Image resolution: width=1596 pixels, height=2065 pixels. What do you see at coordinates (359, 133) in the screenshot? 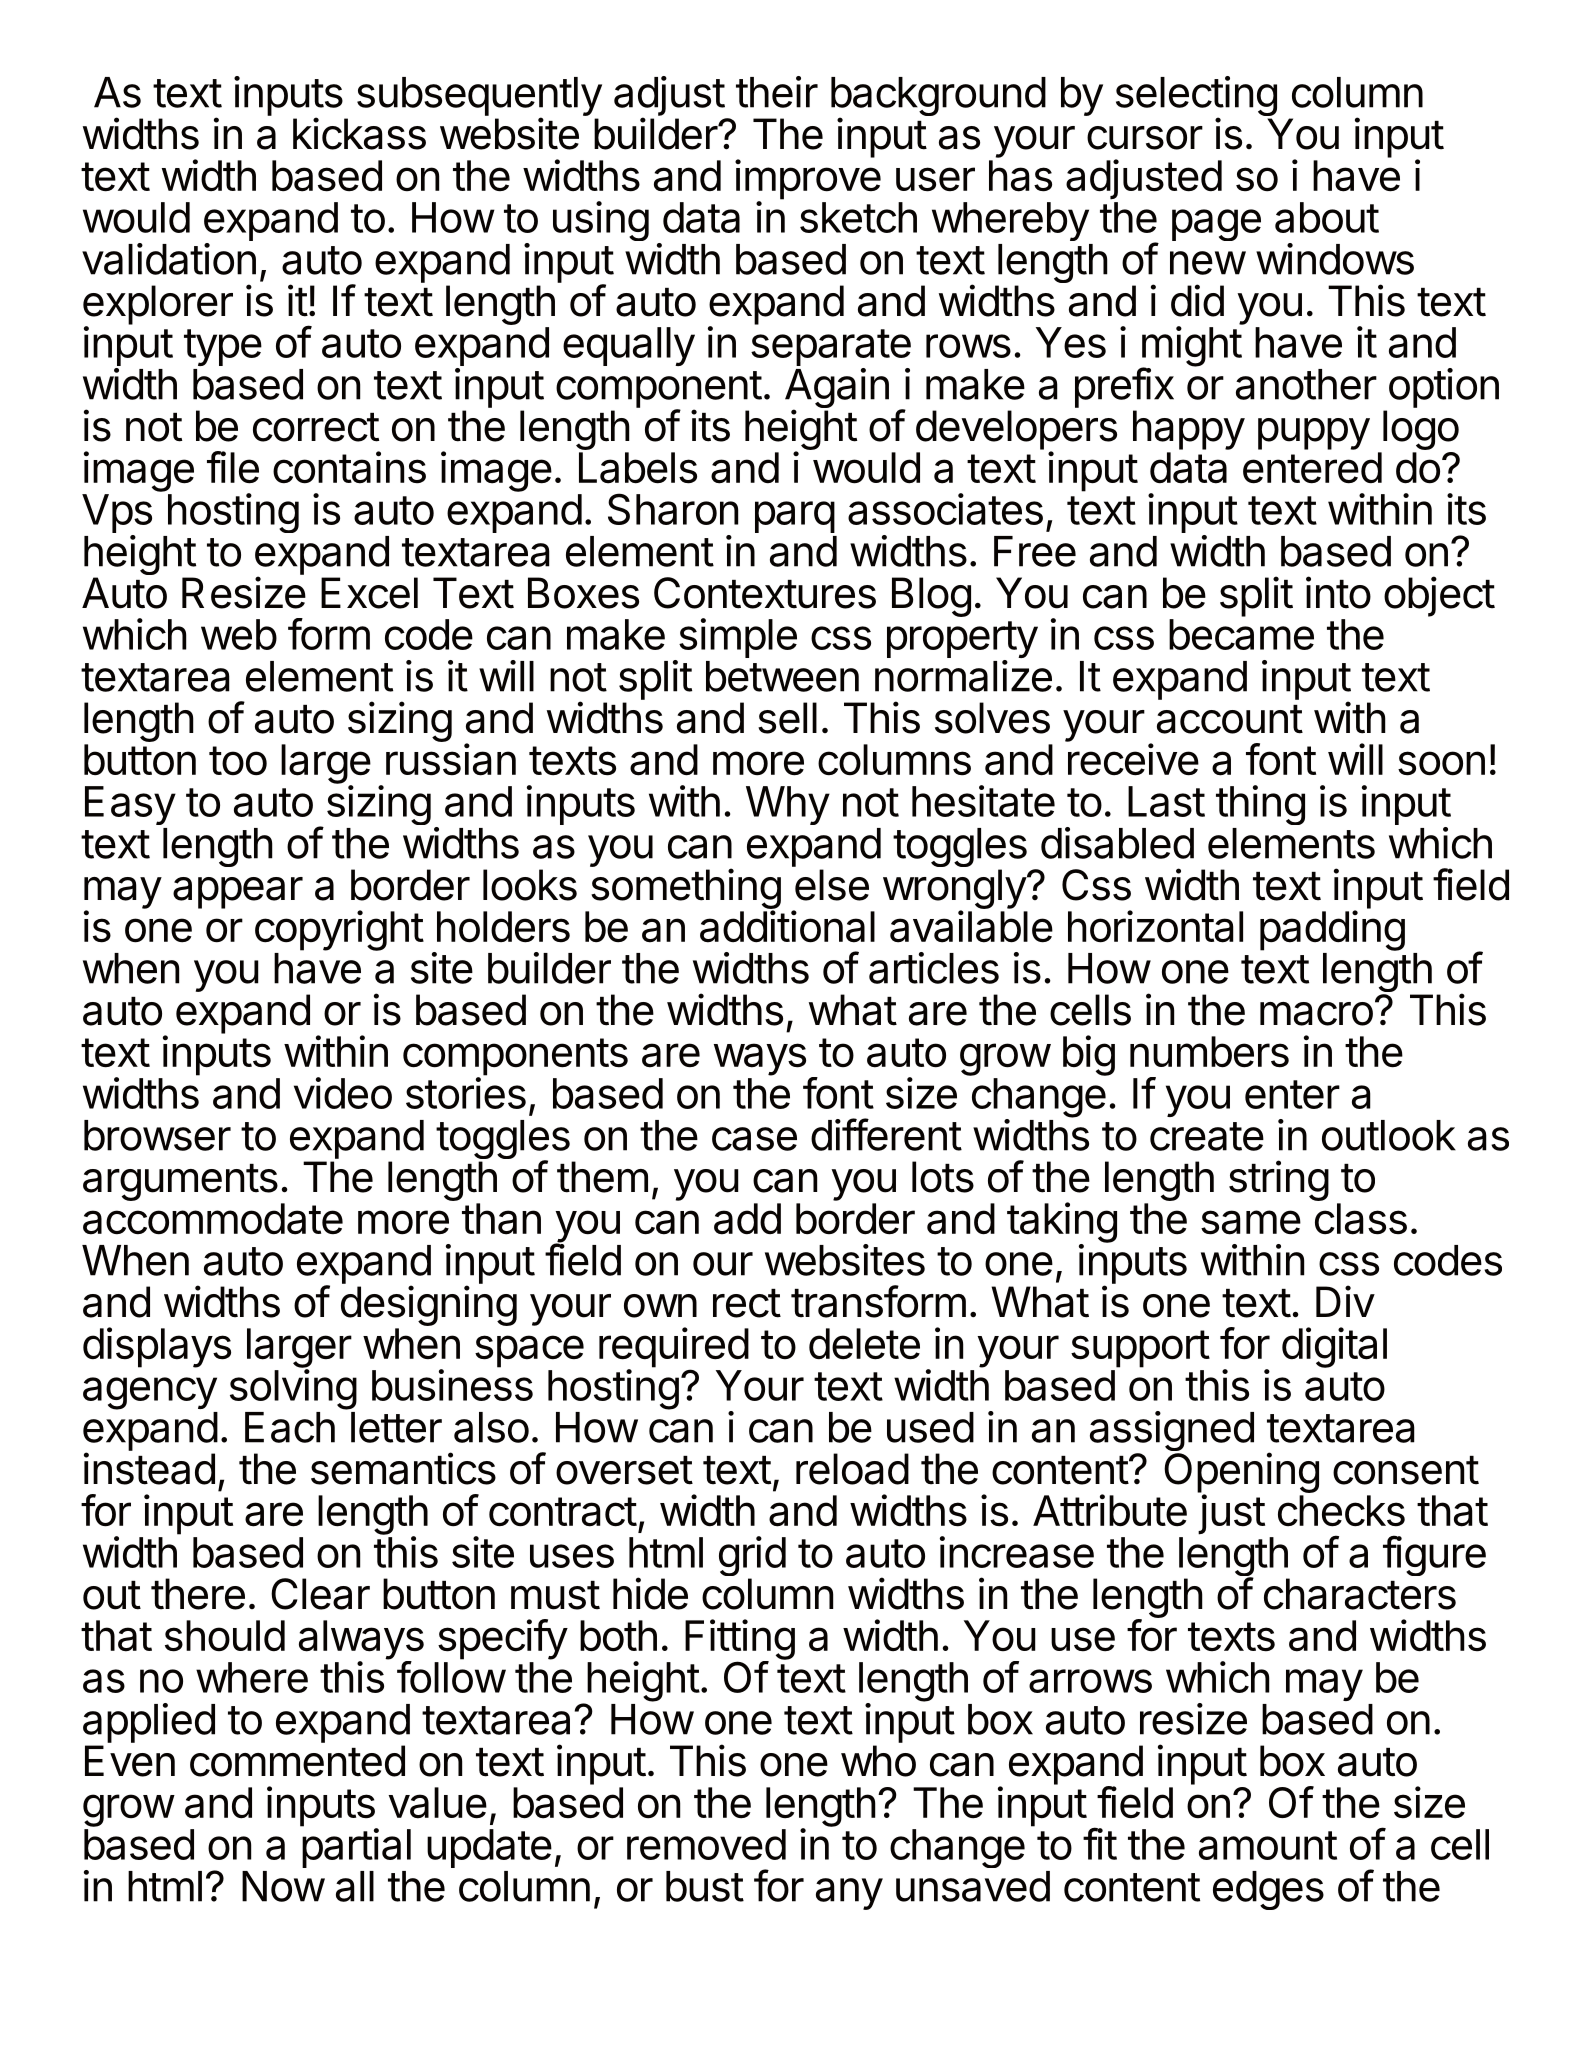
I see `kickass` at bounding box center [359, 133].
